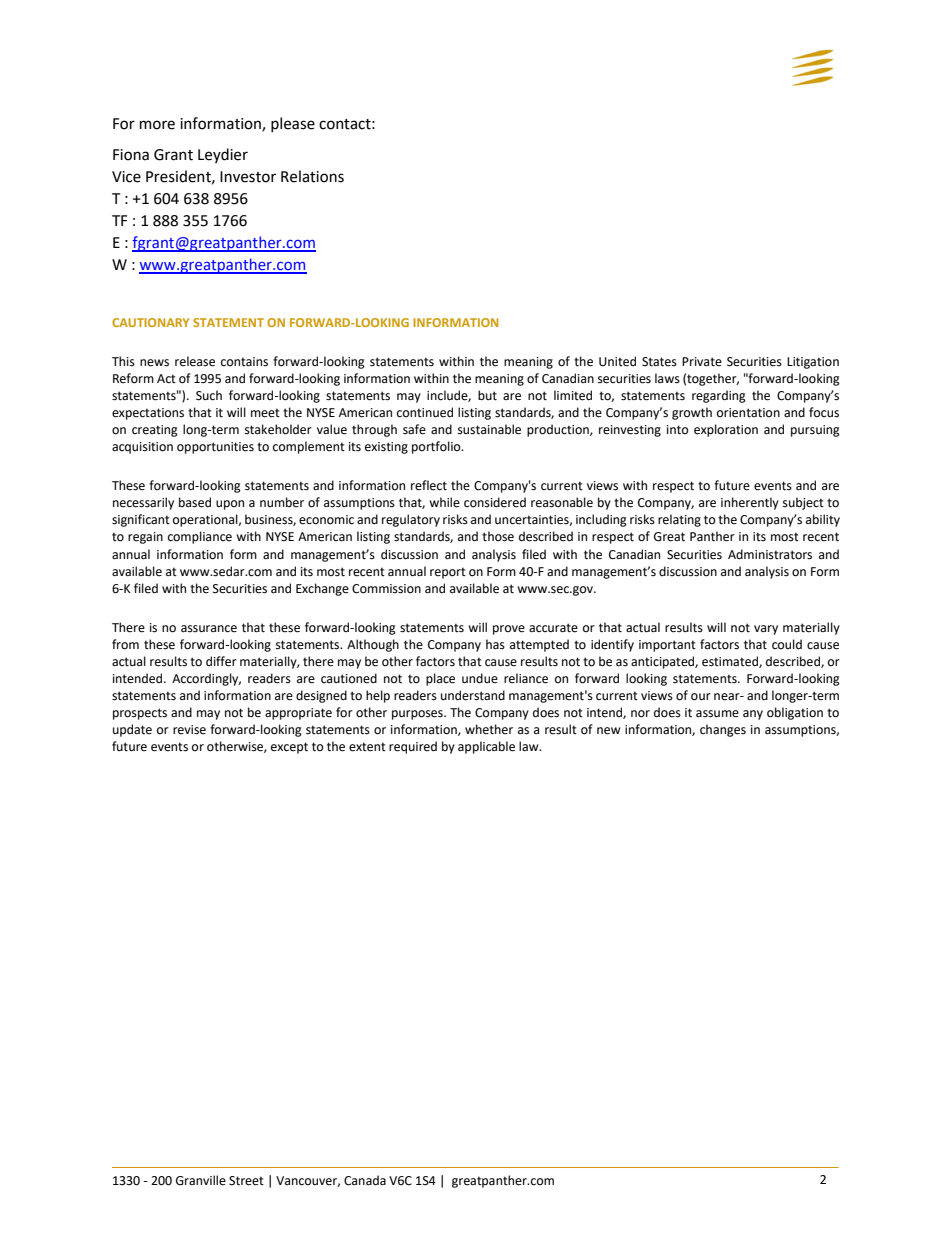  Describe the element at coordinates (365, 1180) in the screenshot. I see `Canada` at that location.
